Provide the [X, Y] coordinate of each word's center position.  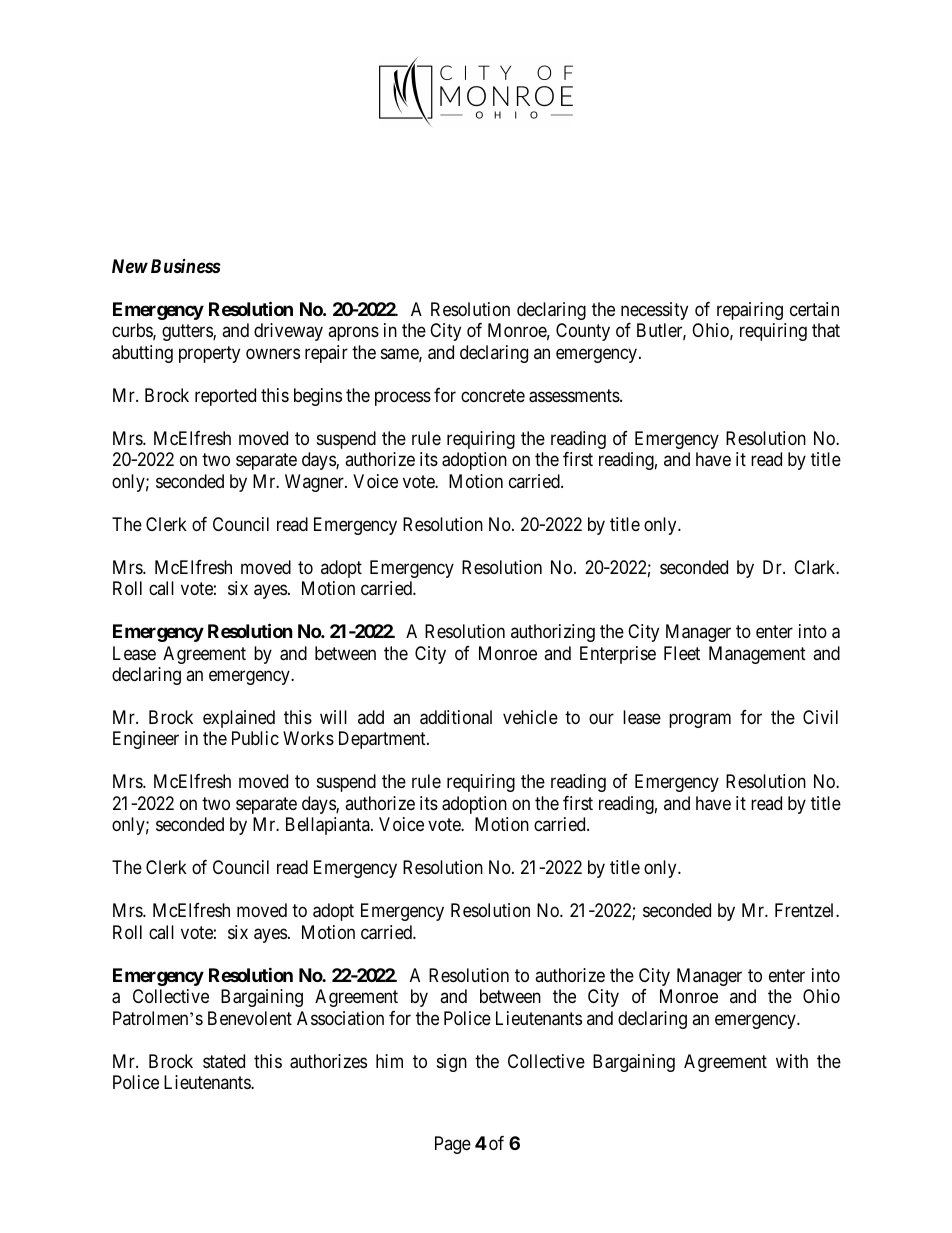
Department [383, 740]
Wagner [315, 483]
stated [224, 1061]
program [700, 720]
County [583, 332]
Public [255, 738]
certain [814, 309]
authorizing [553, 633]
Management [757, 655]
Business [186, 266]
